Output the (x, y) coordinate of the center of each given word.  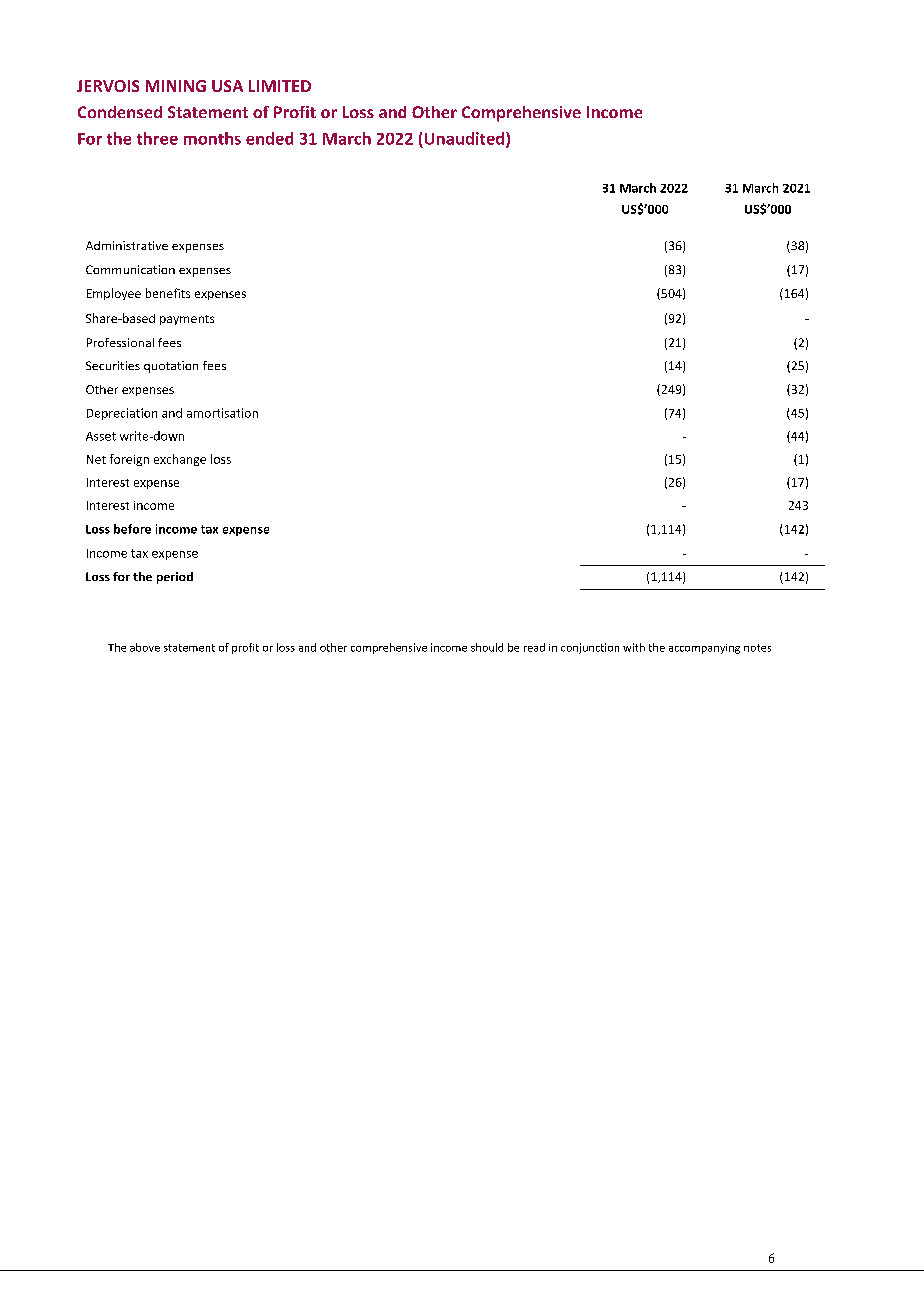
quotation (171, 367)
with (634, 647)
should (487, 647)
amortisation (222, 413)
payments (187, 320)
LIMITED (280, 86)
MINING (176, 86)
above (145, 647)
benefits (168, 293)
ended (269, 138)
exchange (180, 460)
